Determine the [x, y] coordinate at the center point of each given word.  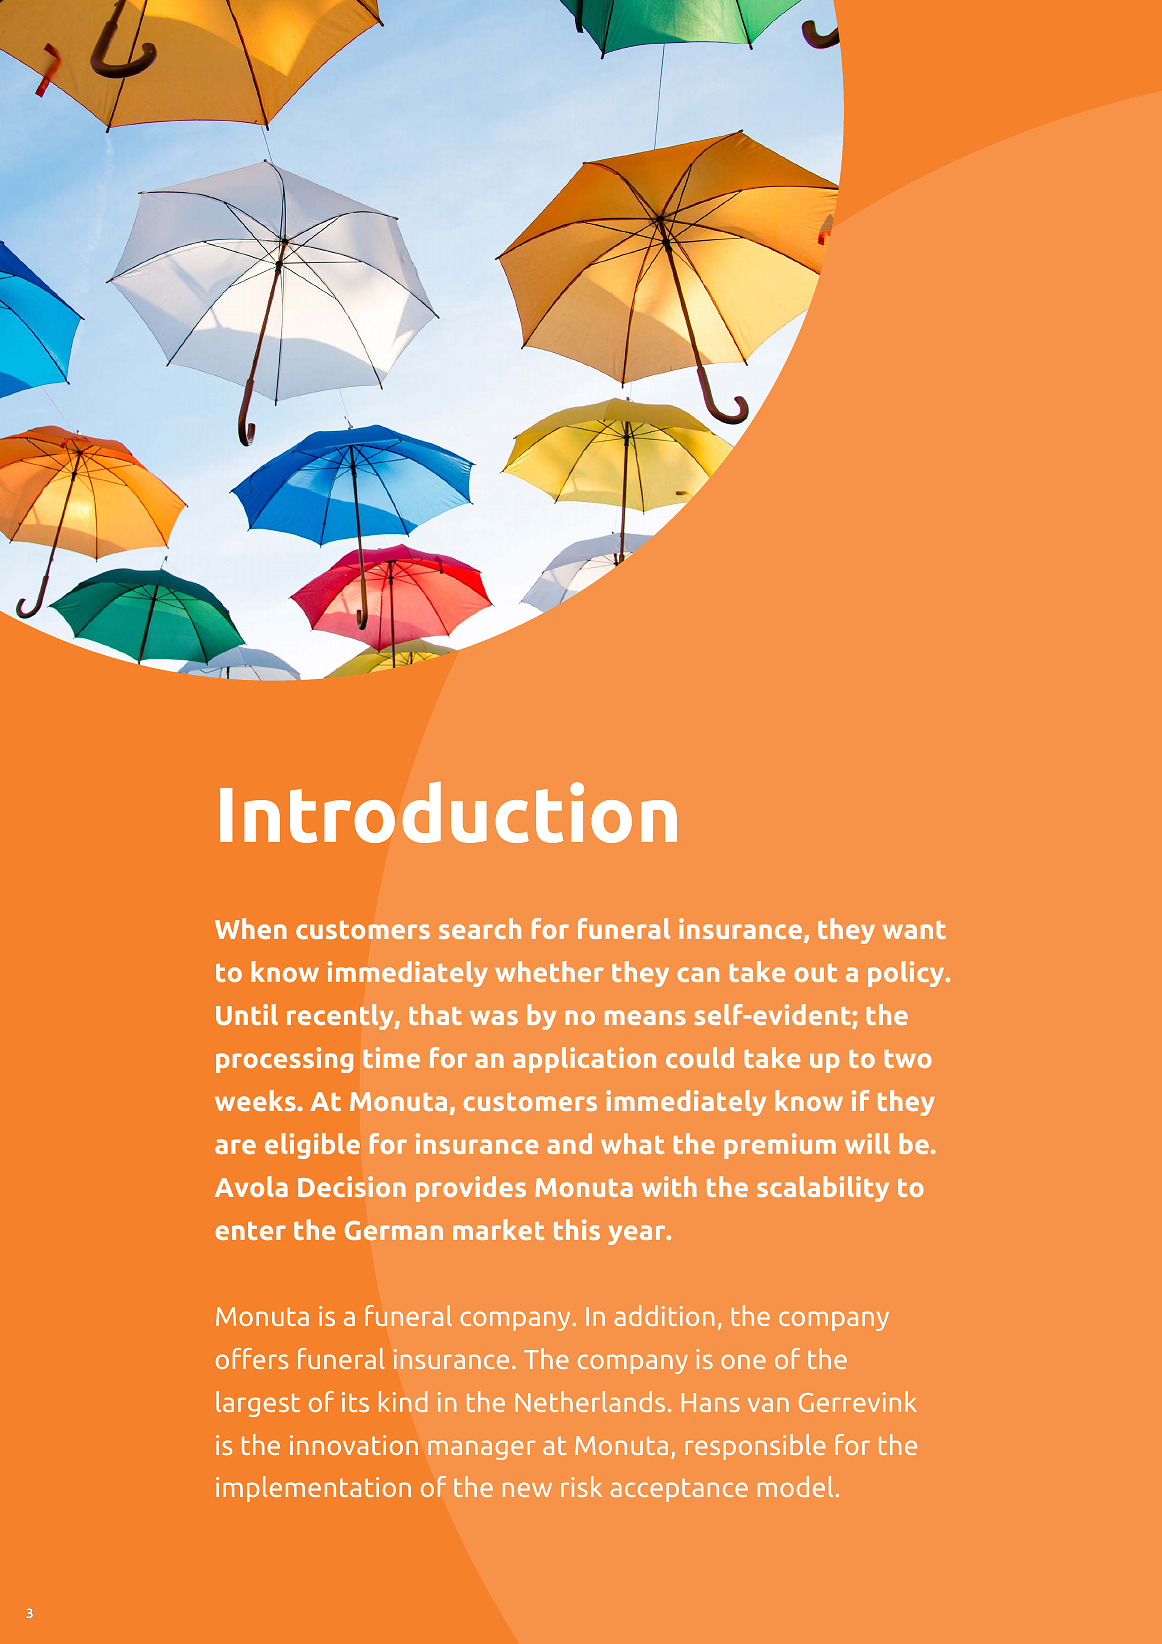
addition [664, 1315]
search [480, 928]
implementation [313, 1489]
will [867, 1143]
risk [581, 1486]
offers [252, 1358]
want [914, 930]
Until [247, 1014]
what [632, 1143]
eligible [312, 1146]
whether [549, 971]
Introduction [448, 812]
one [743, 1361]
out [816, 973]
